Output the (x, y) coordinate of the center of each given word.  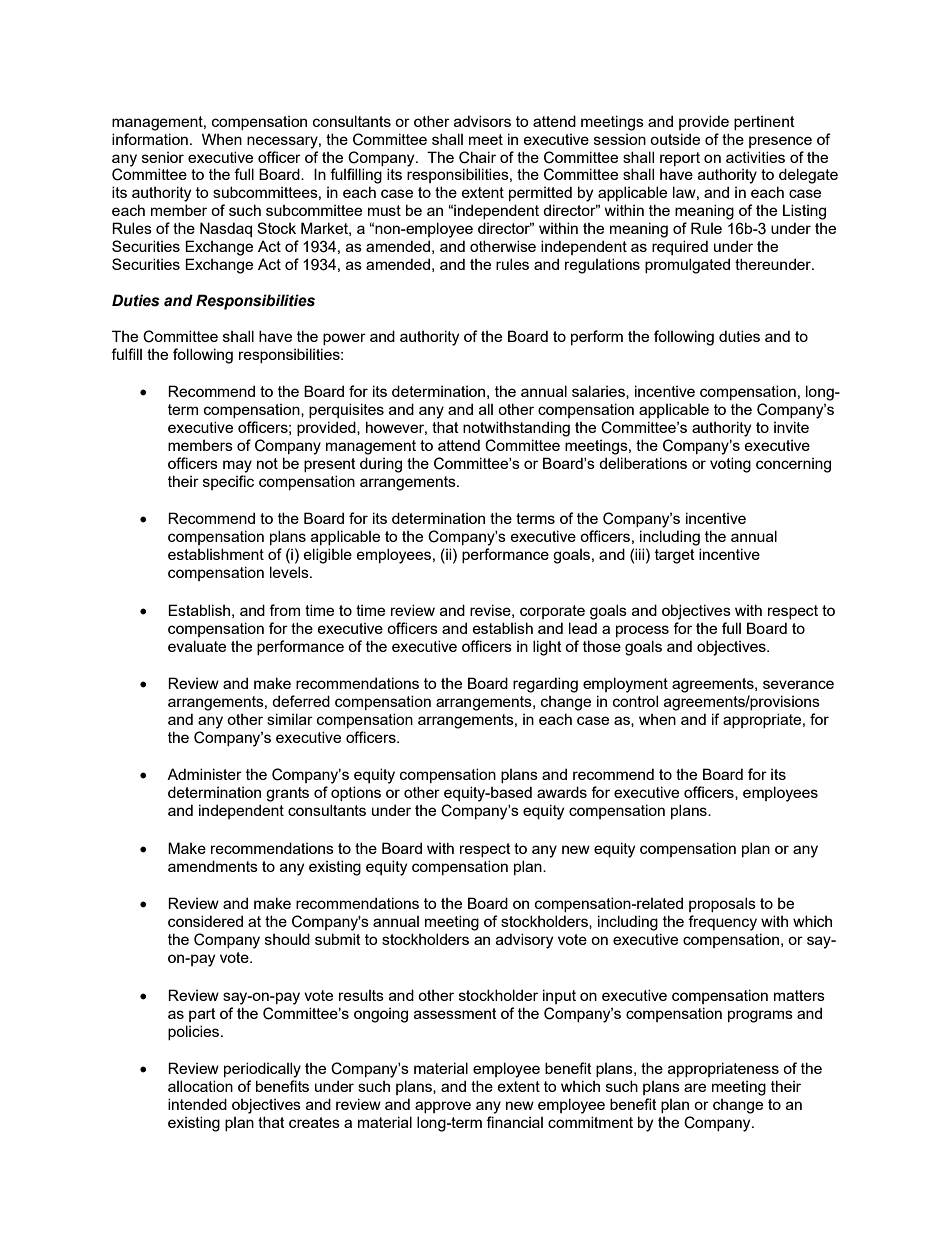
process (642, 631)
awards (562, 792)
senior (163, 157)
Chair (477, 157)
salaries (599, 392)
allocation (200, 1086)
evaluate (197, 646)
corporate (552, 612)
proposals (722, 904)
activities (755, 157)
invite (791, 427)
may (237, 466)
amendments (213, 866)
